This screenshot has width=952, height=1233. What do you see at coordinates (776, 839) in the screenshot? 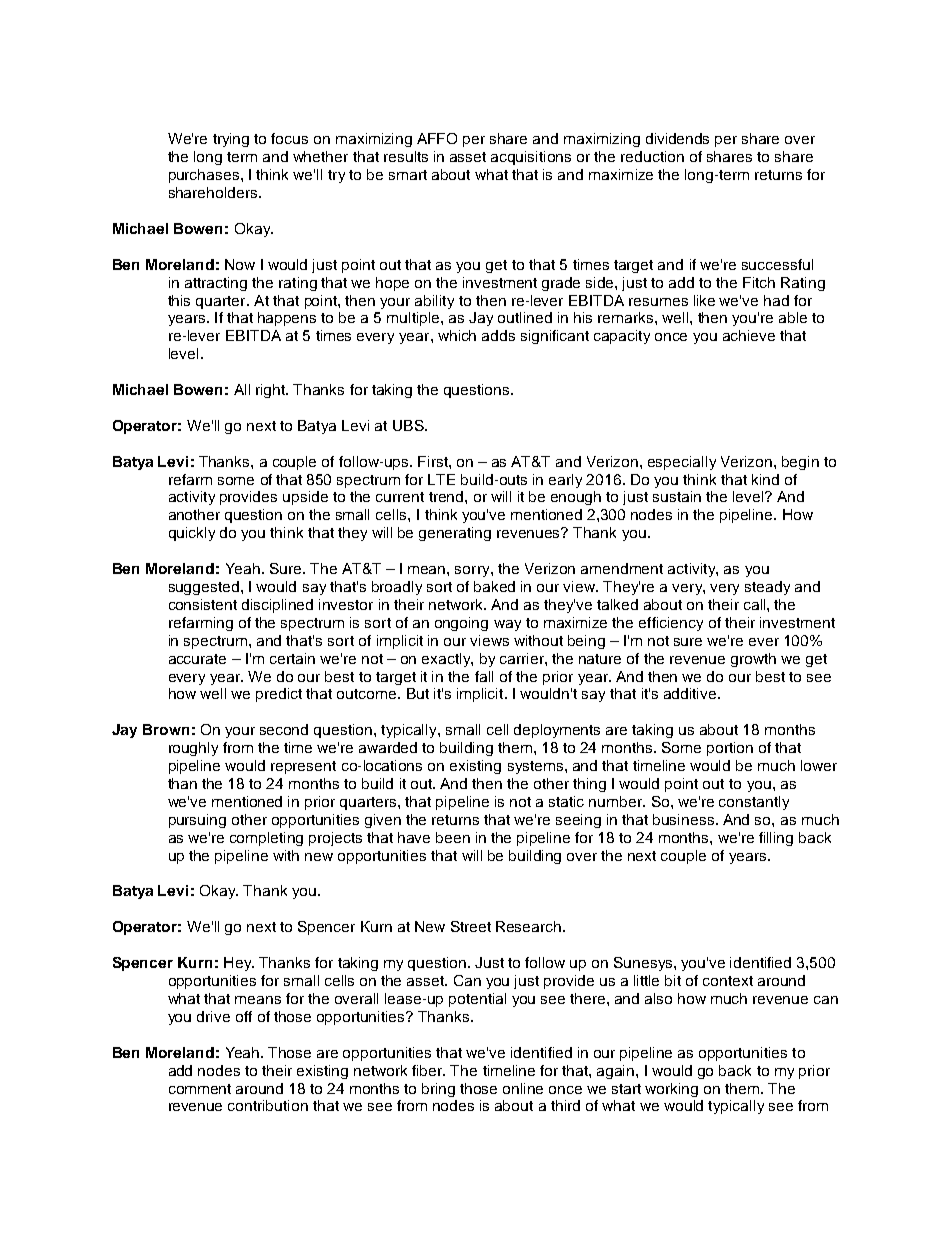
I see `filling` at bounding box center [776, 839].
